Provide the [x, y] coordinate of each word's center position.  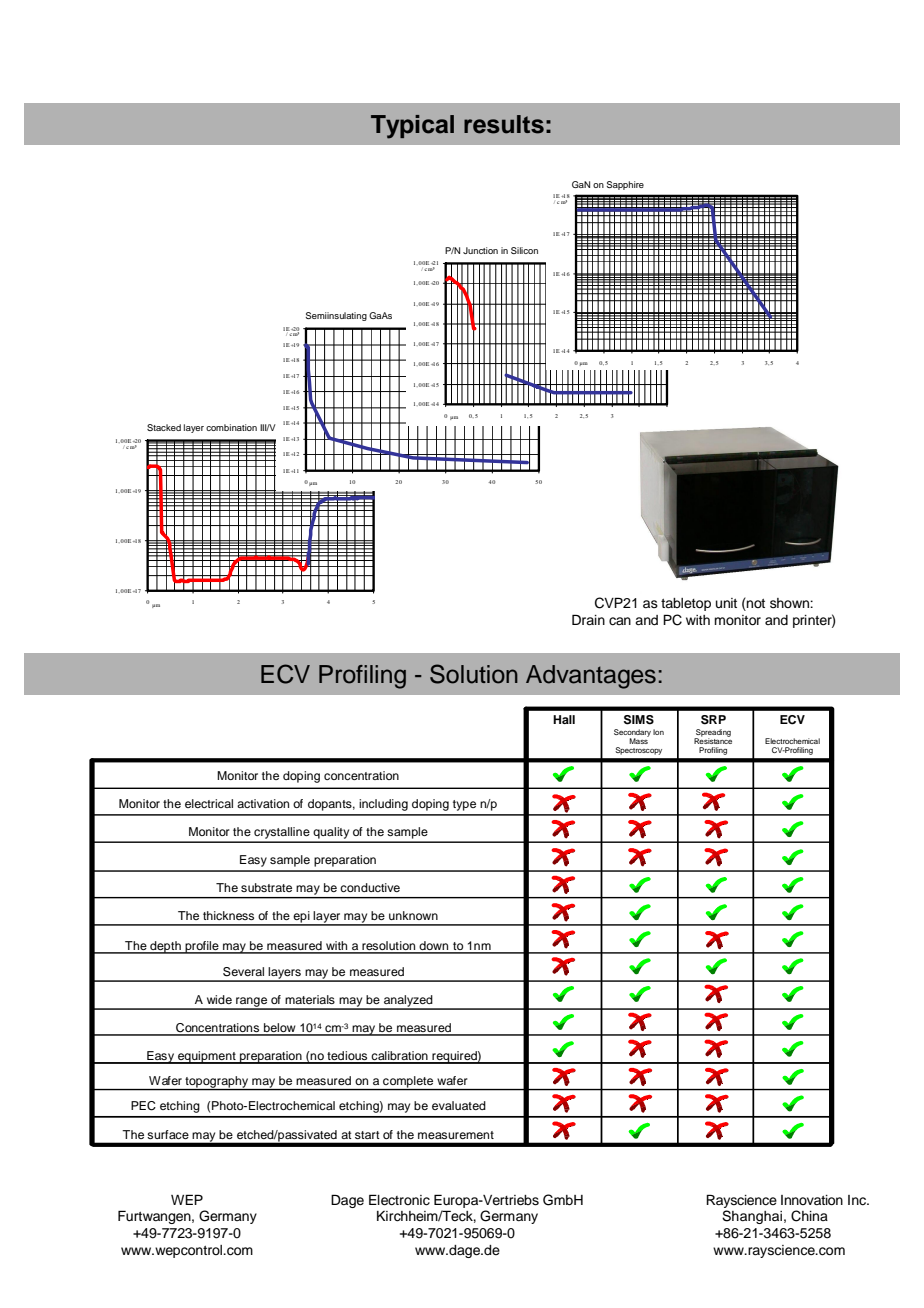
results [504, 124]
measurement [456, 1135]
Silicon [524, 250]
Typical [412, 127]
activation [263, 803]
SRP [713, 720]
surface [168, 1134]
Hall [564, 719]
